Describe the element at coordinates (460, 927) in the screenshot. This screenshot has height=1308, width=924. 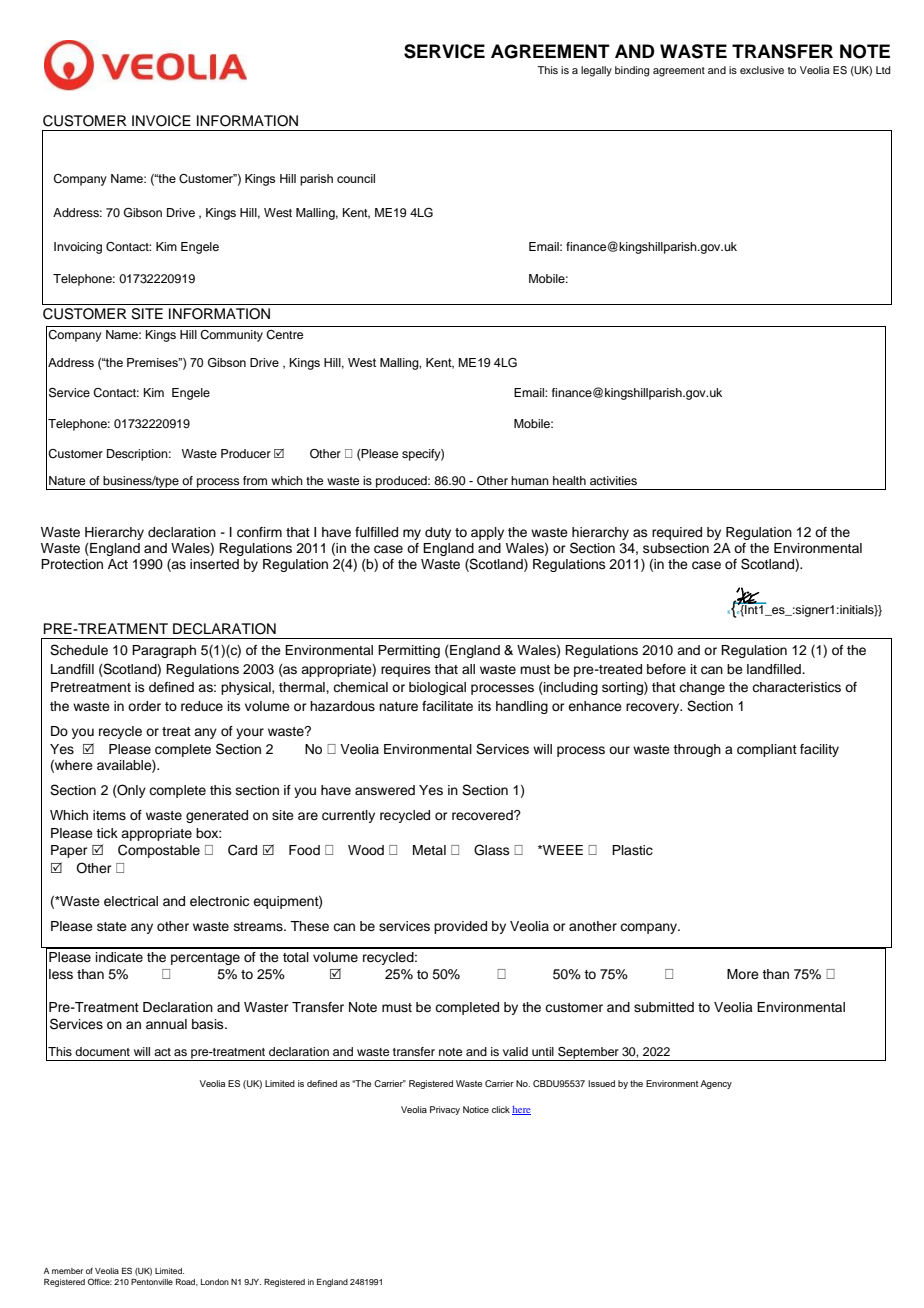
I see `provided` at that location.
